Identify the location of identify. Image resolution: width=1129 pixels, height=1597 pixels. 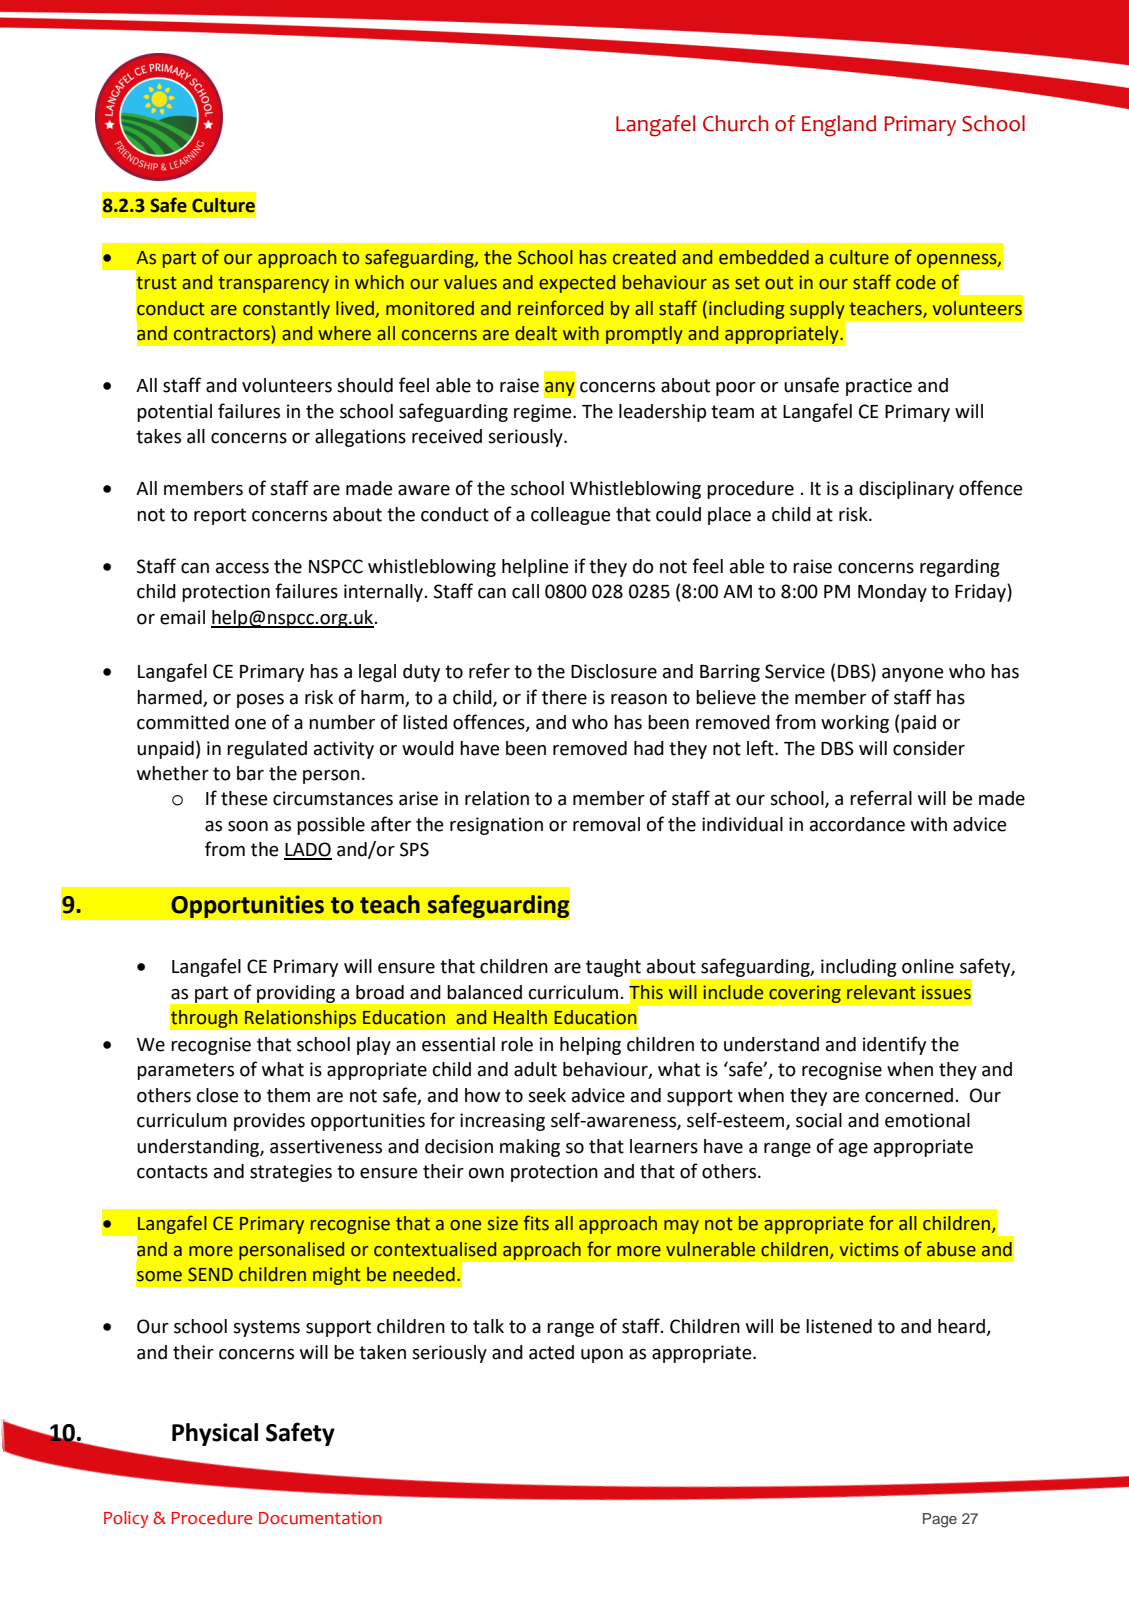
(894, 1045).
